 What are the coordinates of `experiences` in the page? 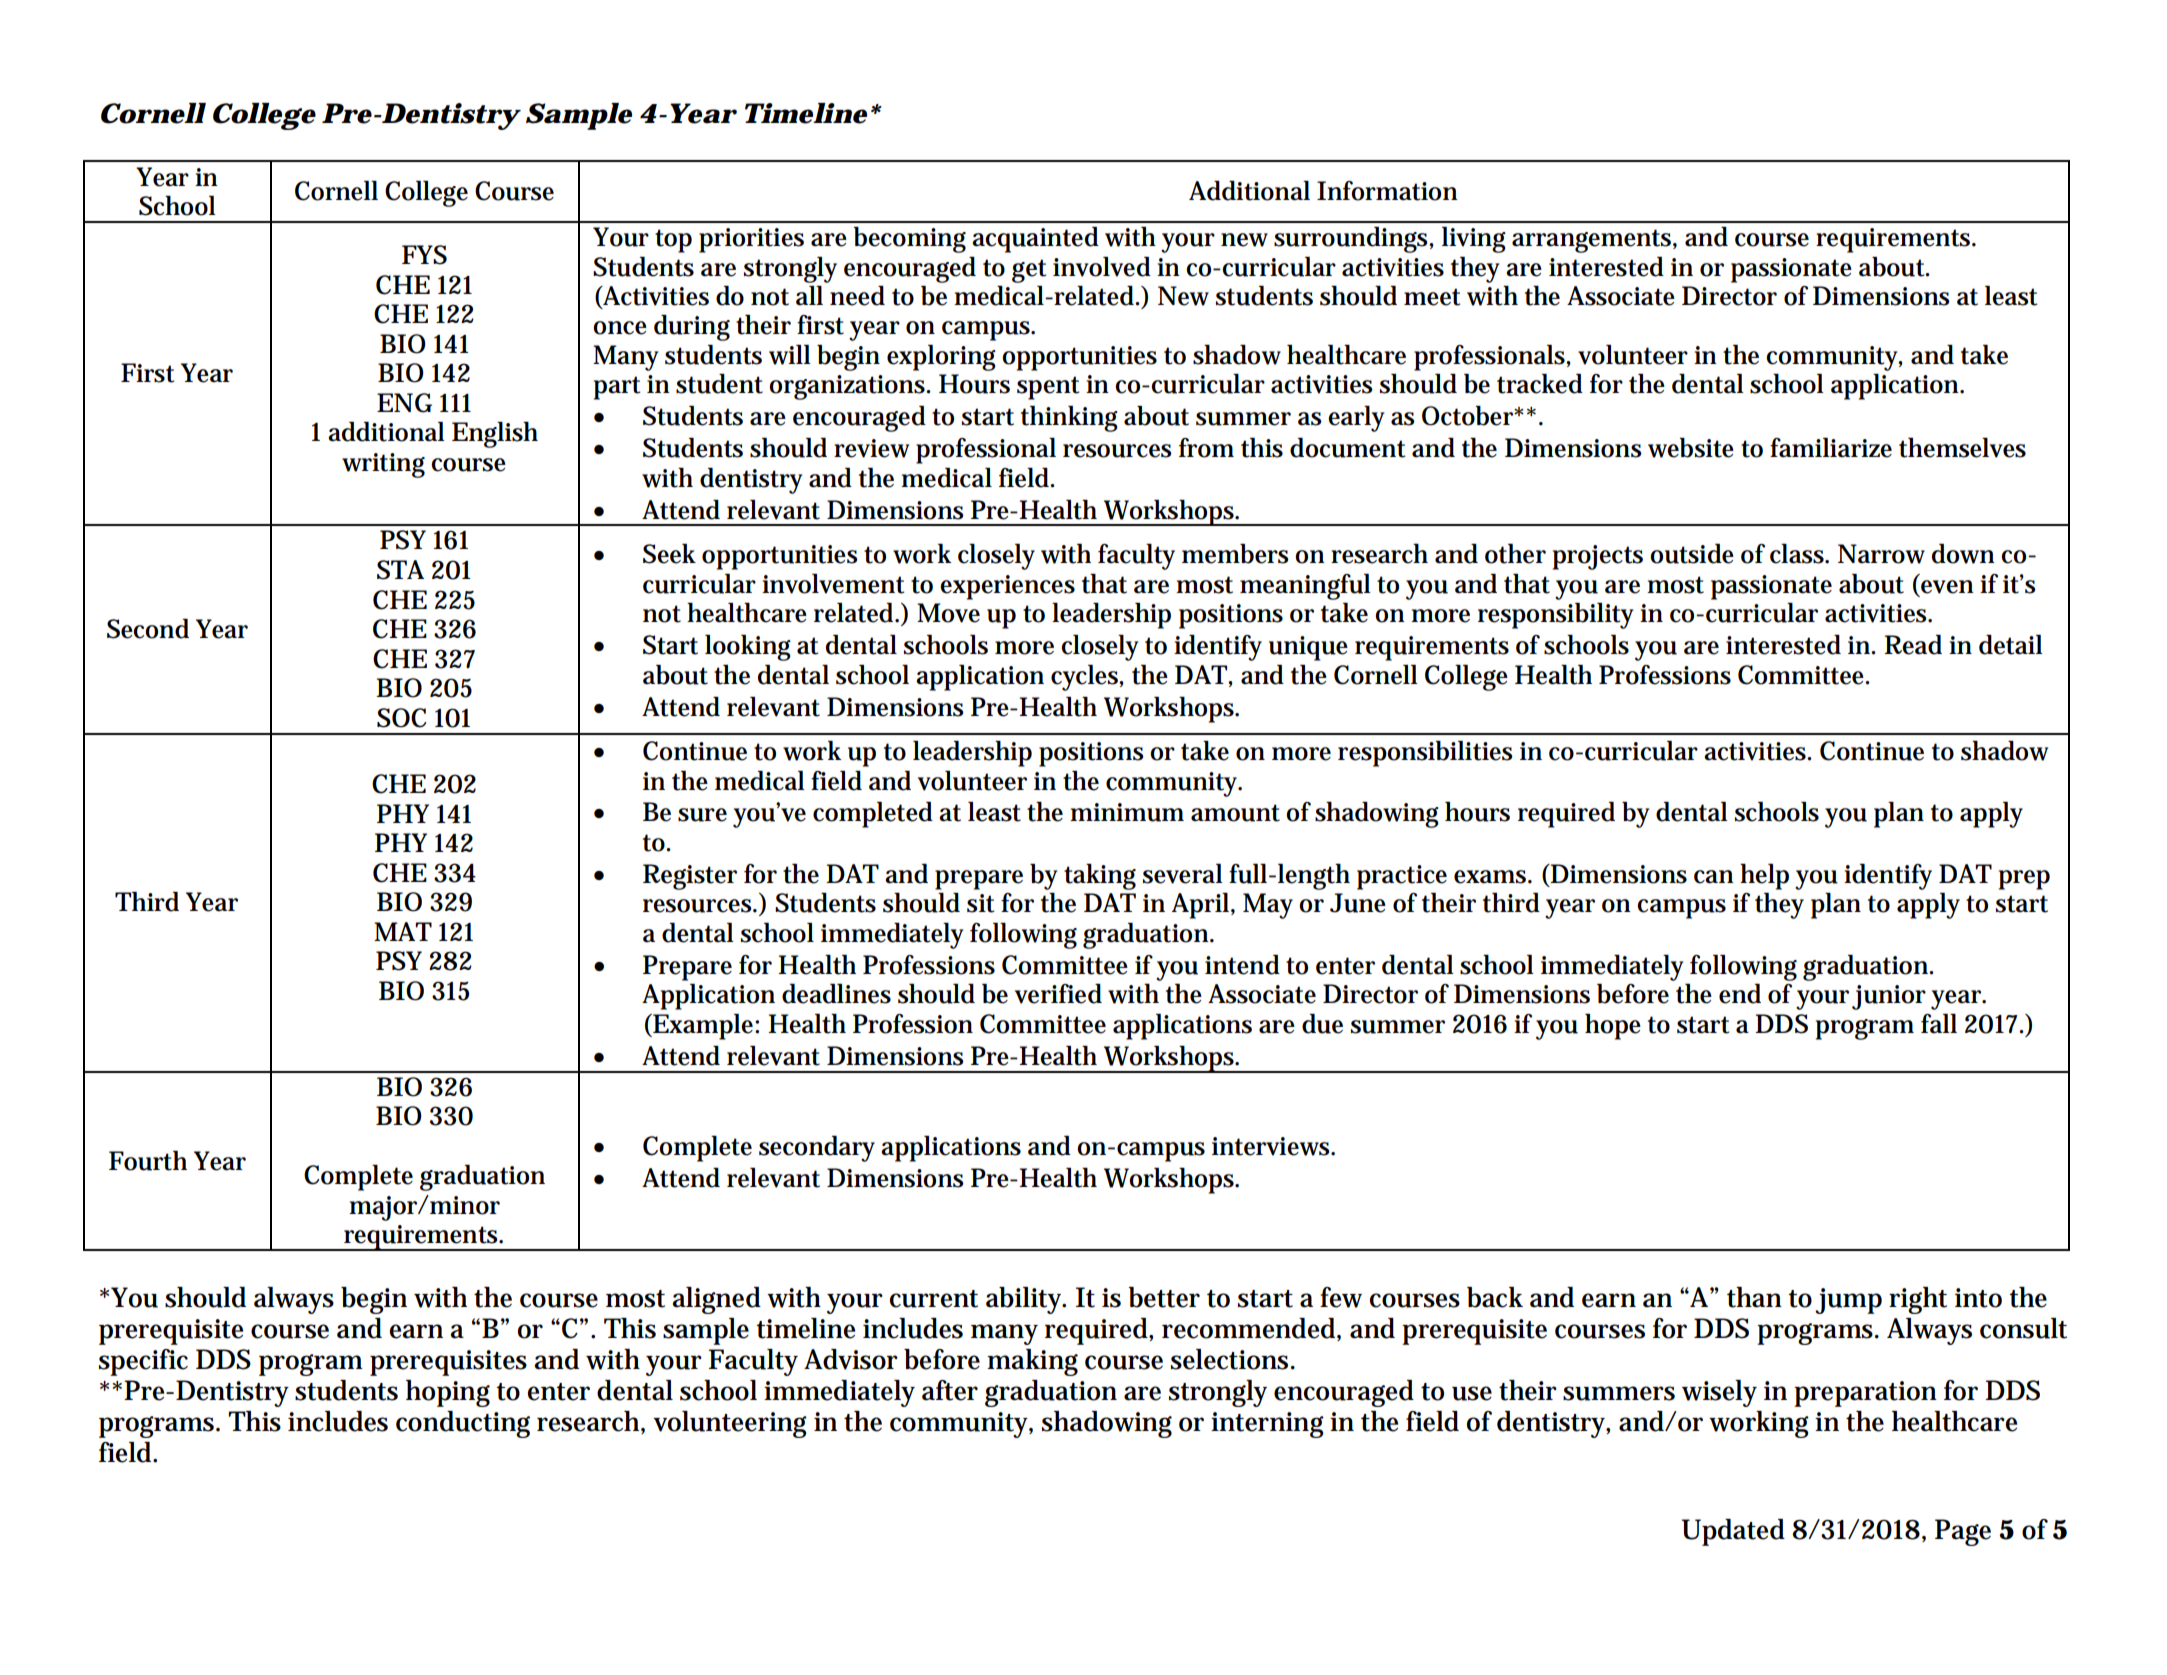 It's located at (1007, 587).
